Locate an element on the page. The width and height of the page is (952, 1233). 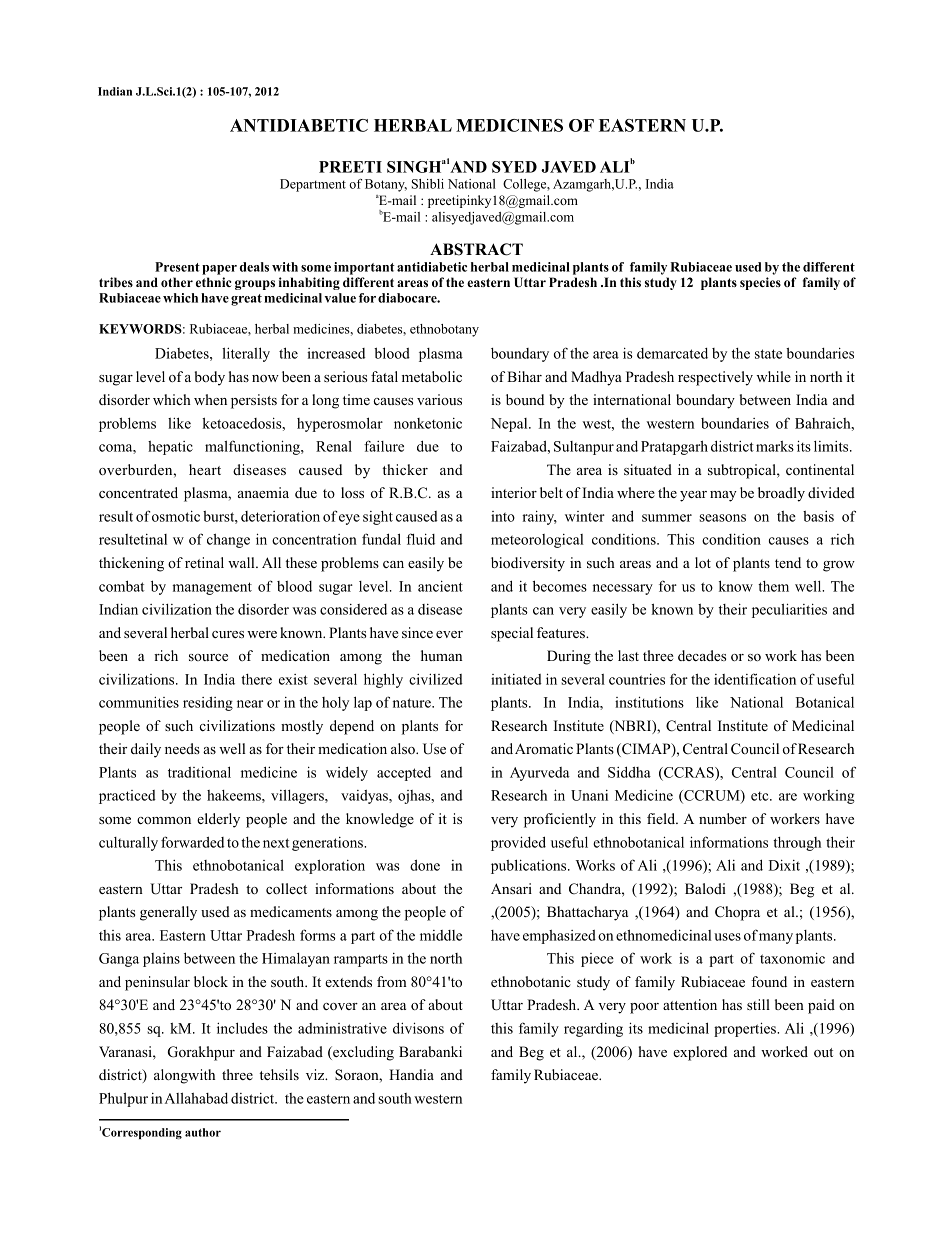
identification is located at coordinates (755, 679).
